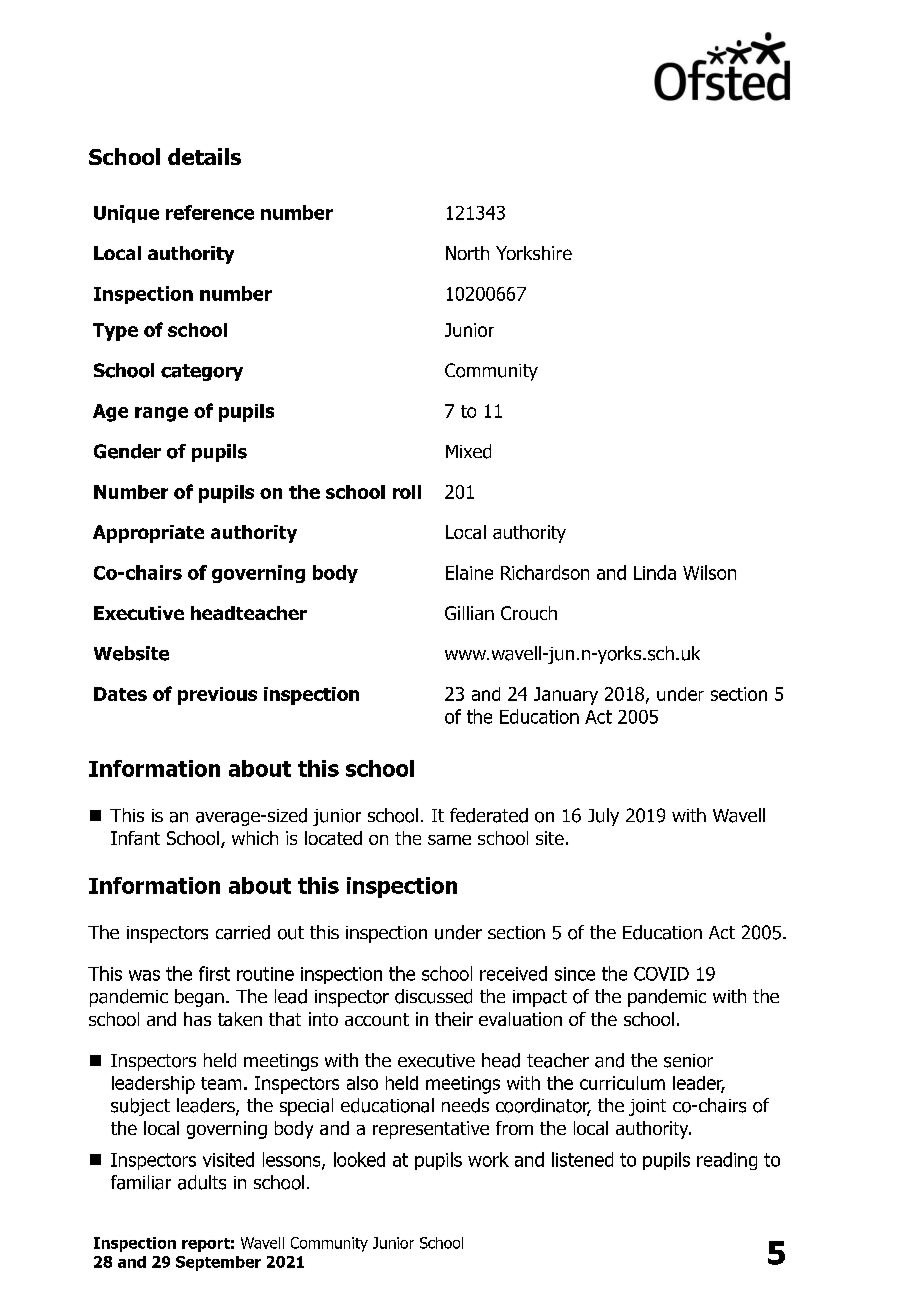  Describe the element at coordinates (467, 253) in the screenshot. I see `North` at that location.
